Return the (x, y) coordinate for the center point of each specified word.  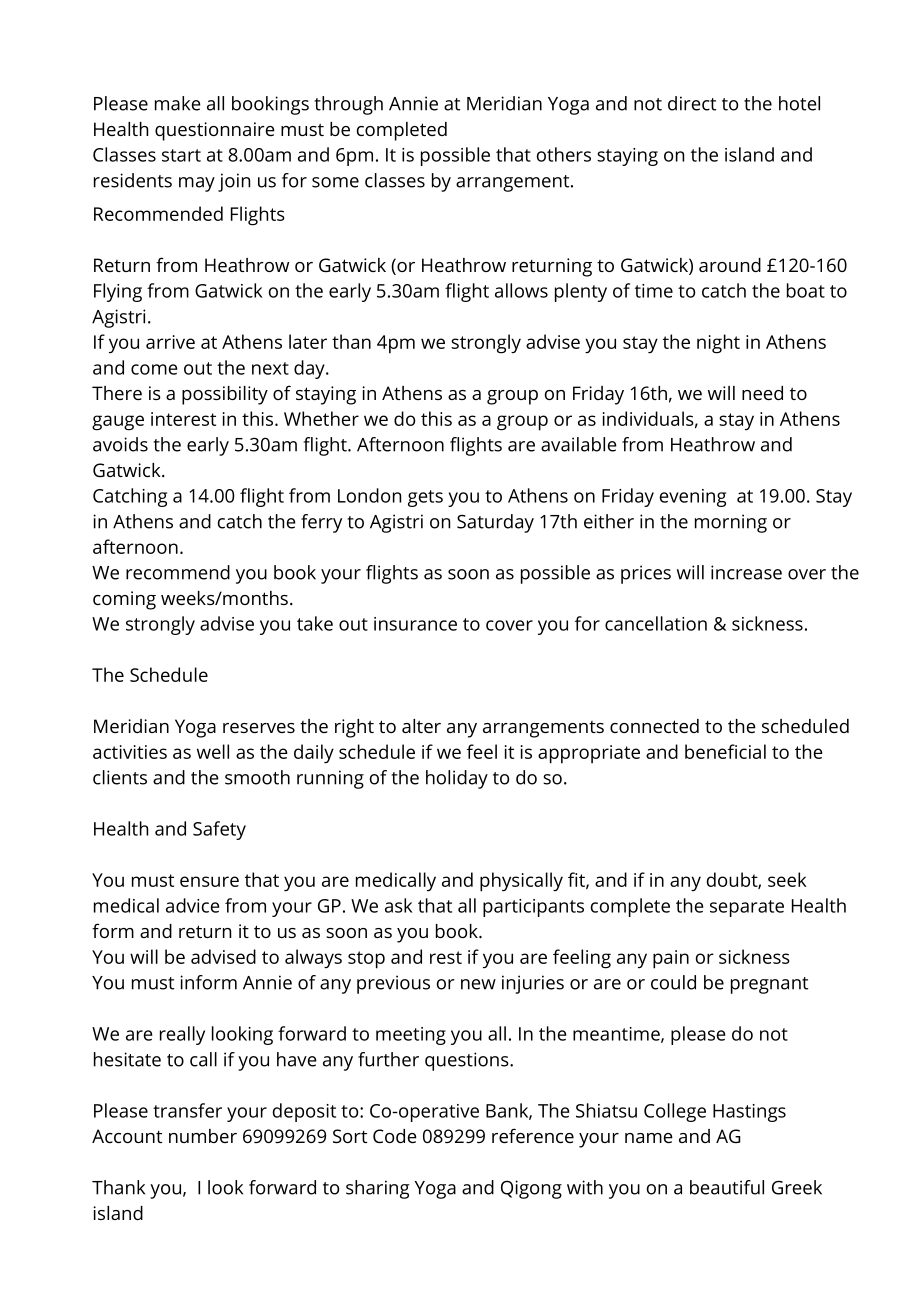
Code (395, 1136)
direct (692, 103)
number (203, 1136)
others (564, 154)
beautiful (727, 1187)
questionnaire (215, 131)
